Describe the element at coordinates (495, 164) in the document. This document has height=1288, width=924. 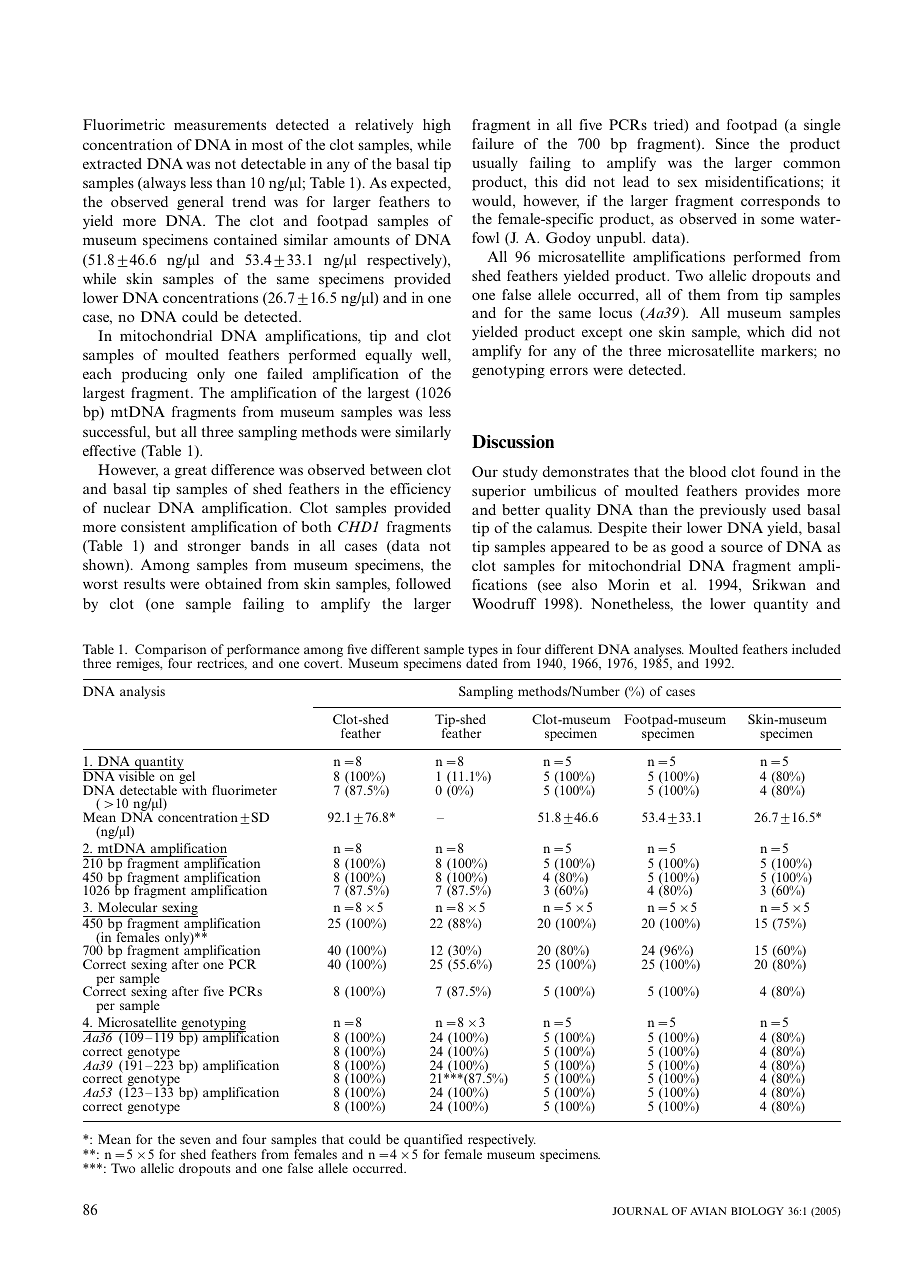
I see `usually` at that location.
